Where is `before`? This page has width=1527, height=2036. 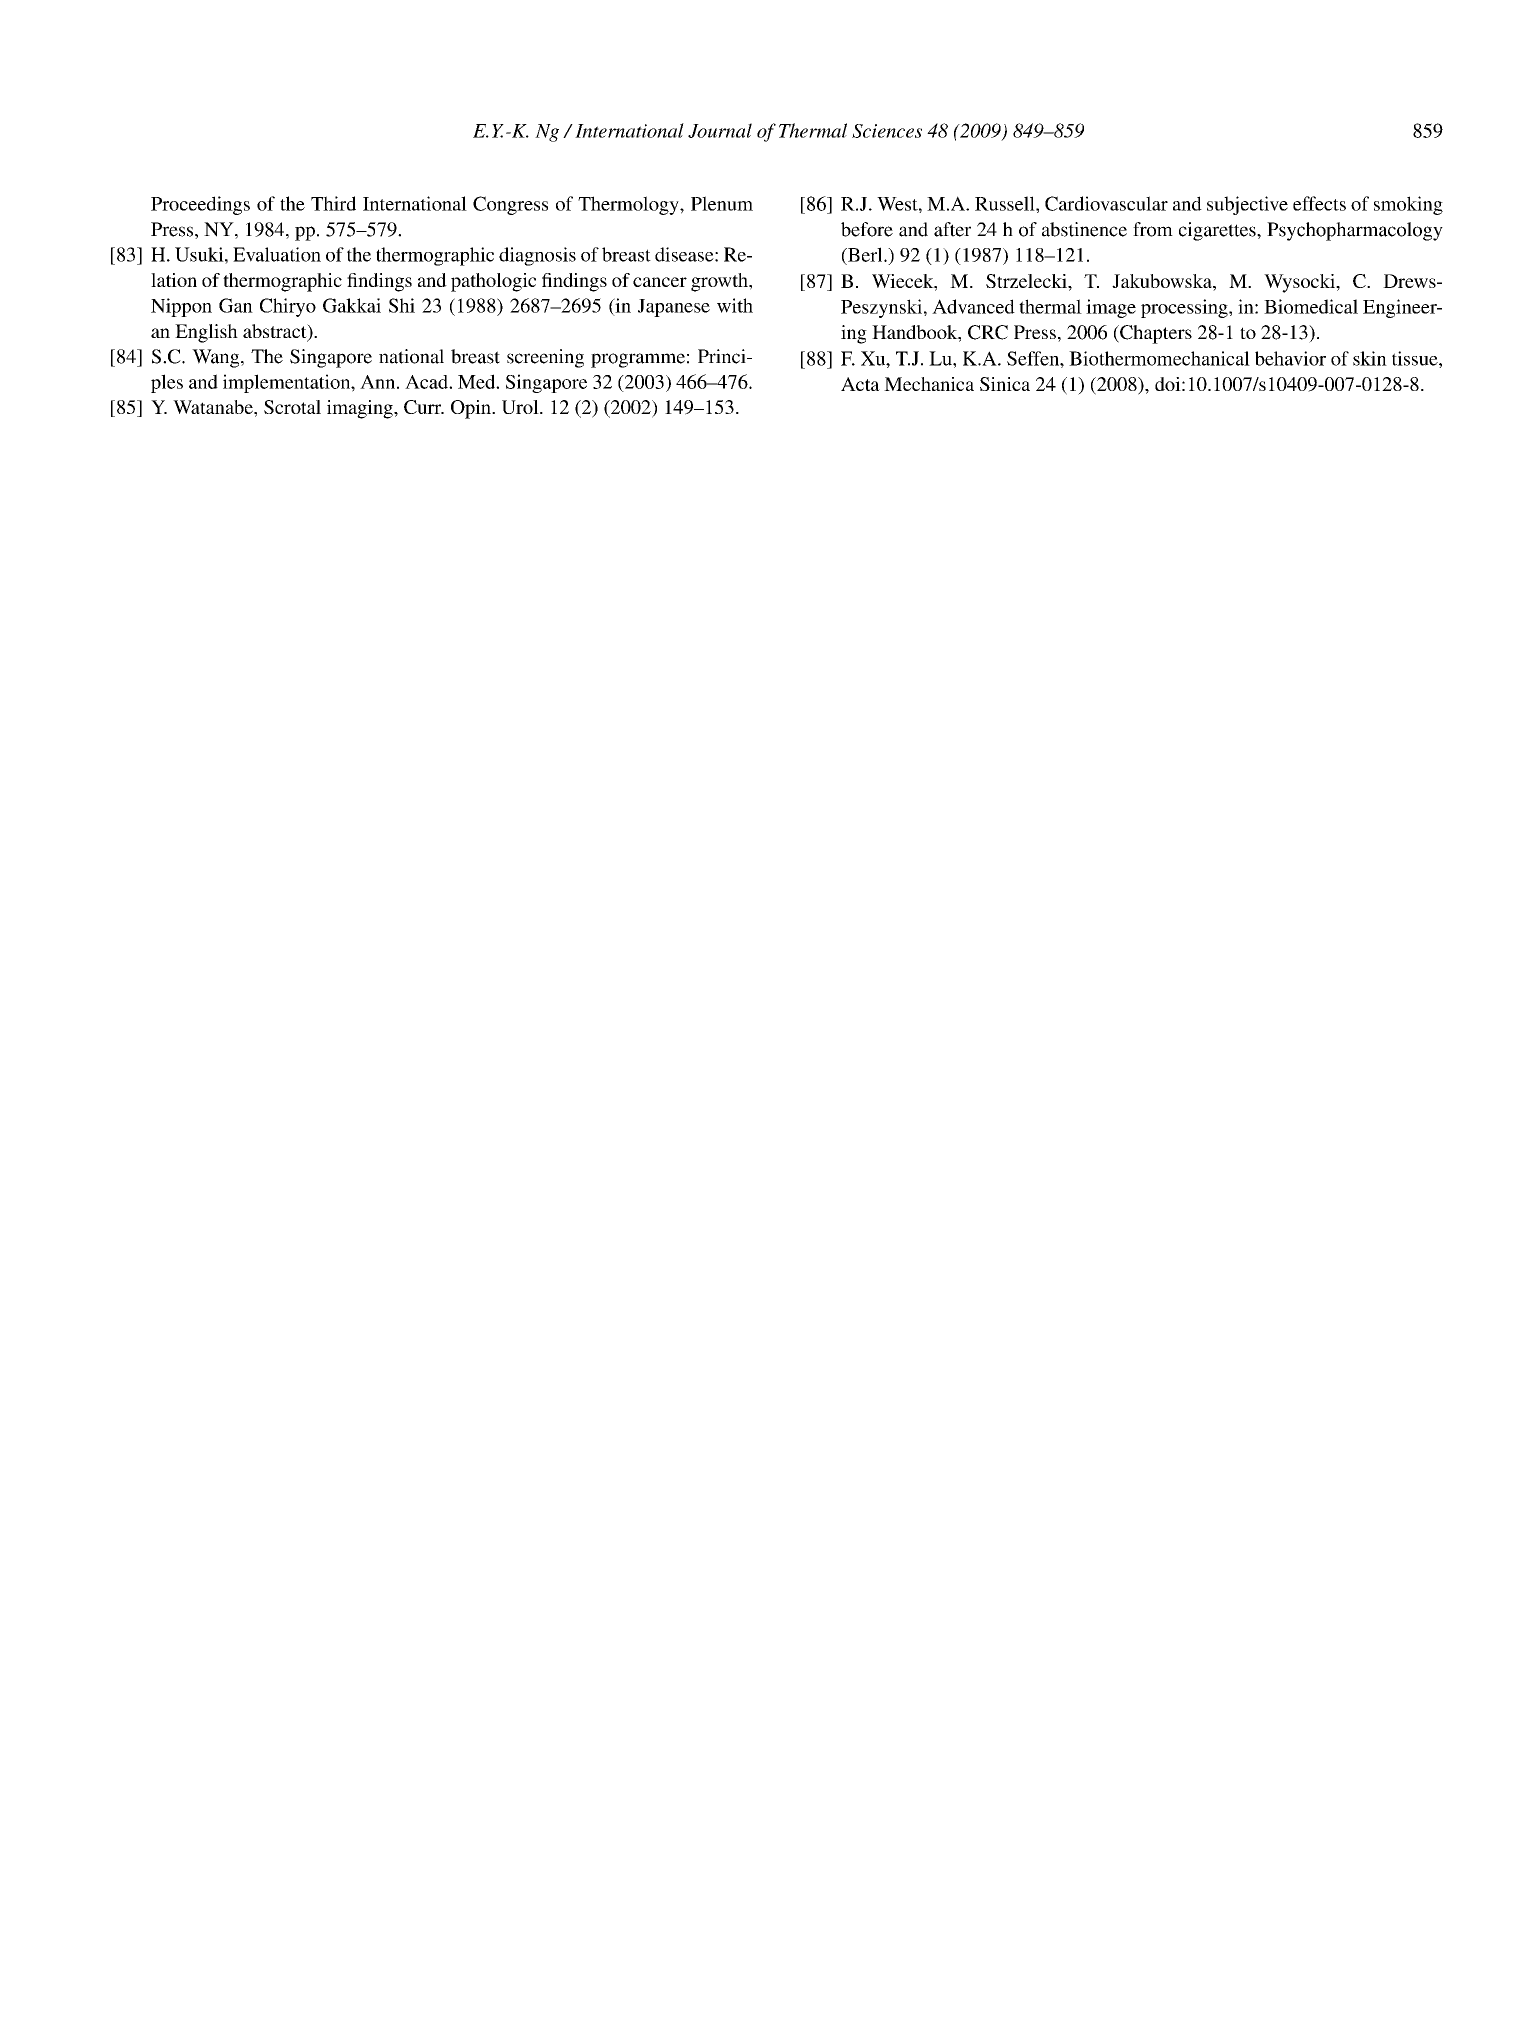 before is located at coordinates (867, 229).
